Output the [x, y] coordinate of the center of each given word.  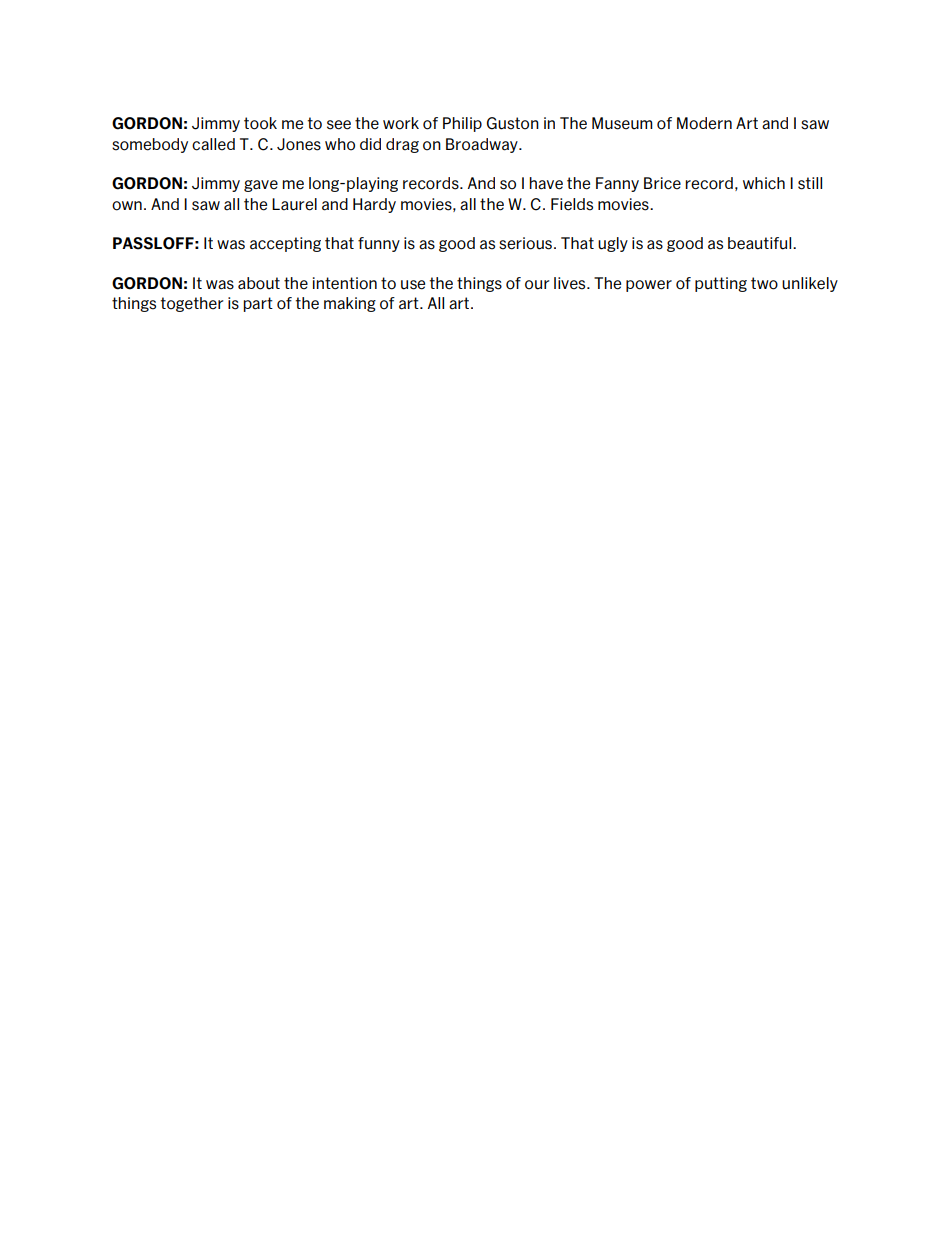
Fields [572, 204]
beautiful [761, 243]
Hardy [374, 205]
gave [261, 186]
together [192, 304]
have [546, 183]
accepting [285, 244]
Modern [704, 123]
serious [525, 243]
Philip [462, 124]
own [127, 206]
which [764, 183]
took [260, 123]
